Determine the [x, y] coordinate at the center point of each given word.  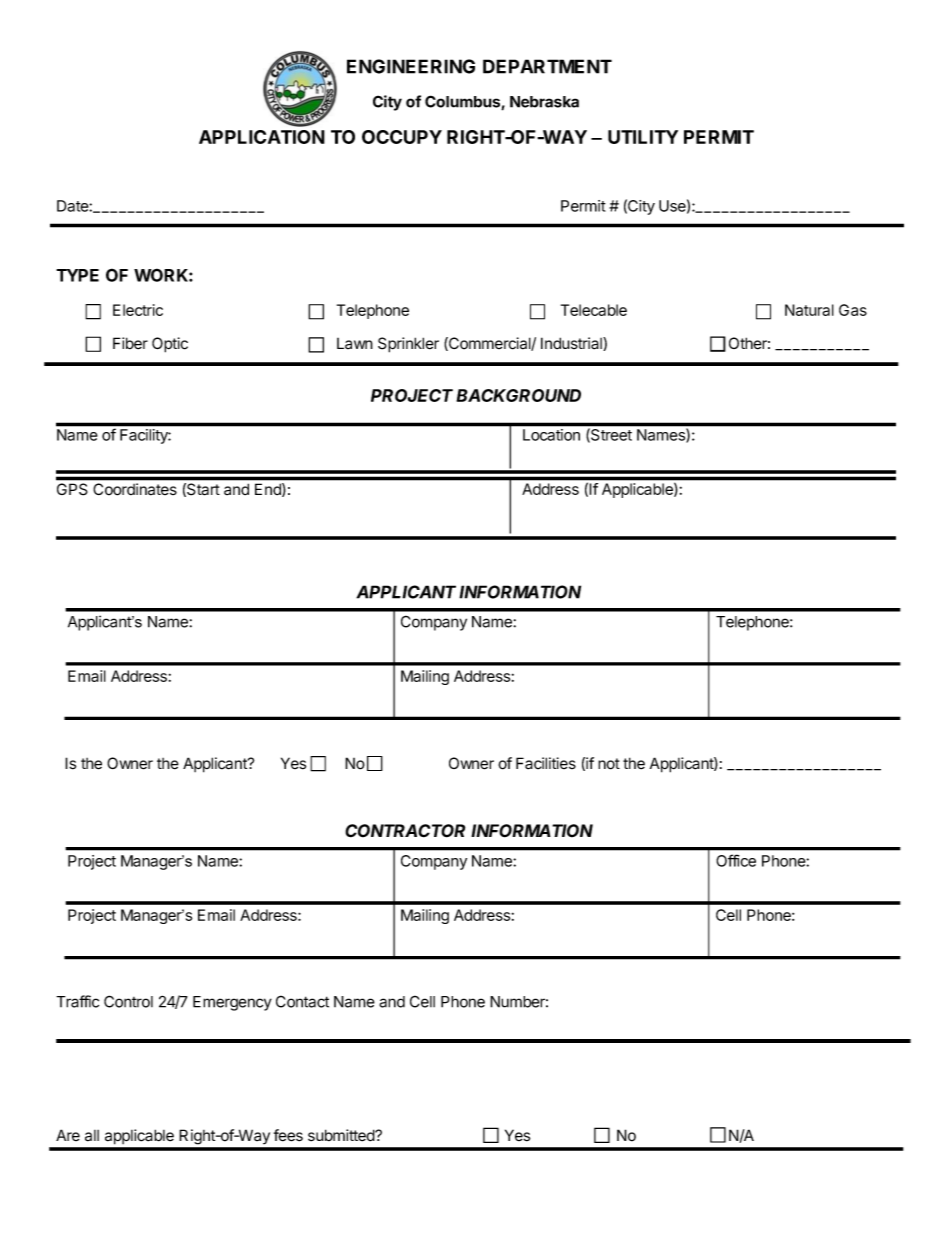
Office [736, 860]
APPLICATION [262, 137]
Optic [170, 345]
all [92, 1136]
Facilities [546, 763]
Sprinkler [408, 345]
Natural [809, 310]
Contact [302, 1001]
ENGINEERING [411, 66]
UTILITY [643, 137]
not [609, 764]
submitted [342, 1135]
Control [128, 1001]
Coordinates [135, 489]
